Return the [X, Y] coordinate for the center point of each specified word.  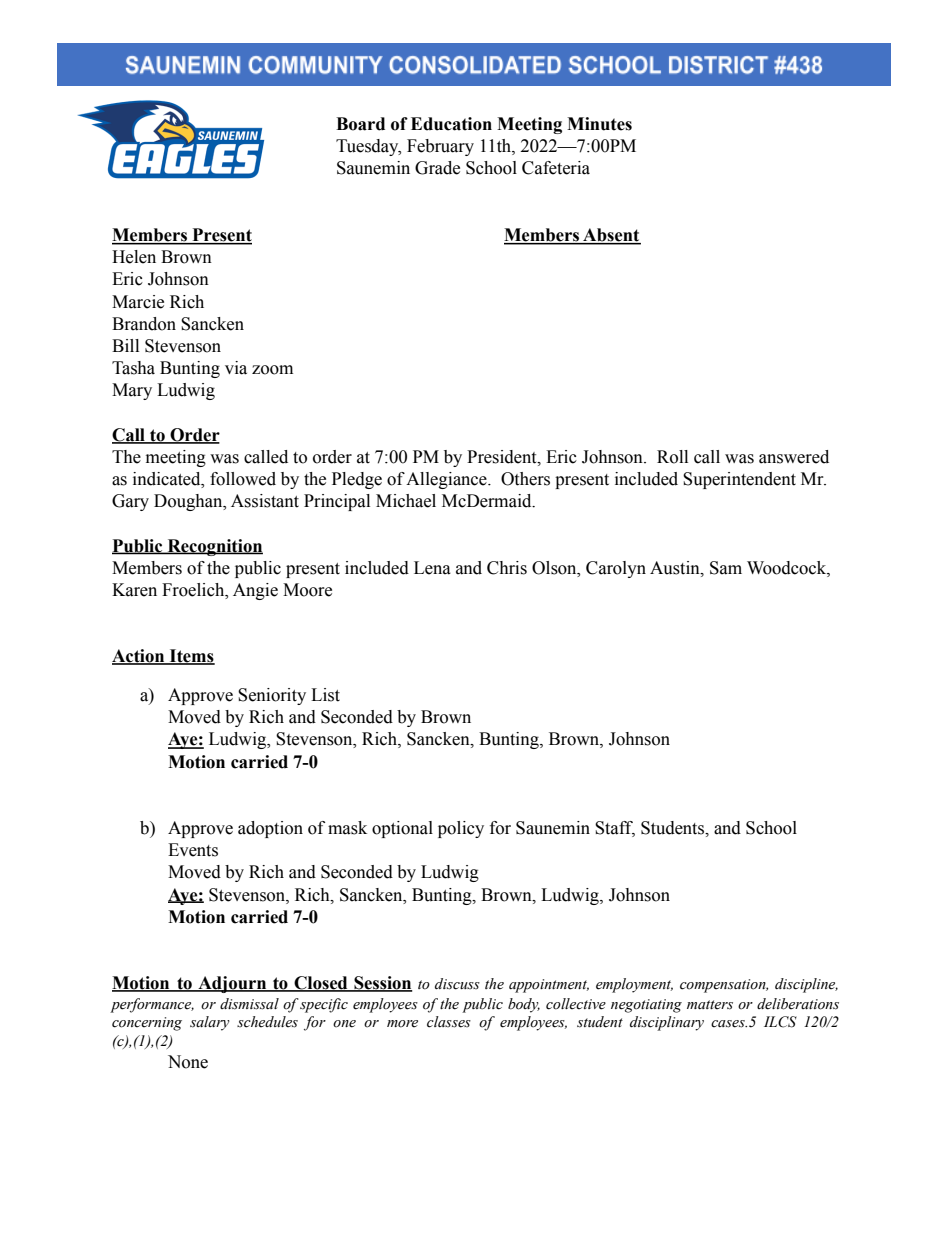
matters [710, 1005]
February [440, 147]
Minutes [599, 124]
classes [449, 1022]
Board [360, 124]
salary [210, 1023]
